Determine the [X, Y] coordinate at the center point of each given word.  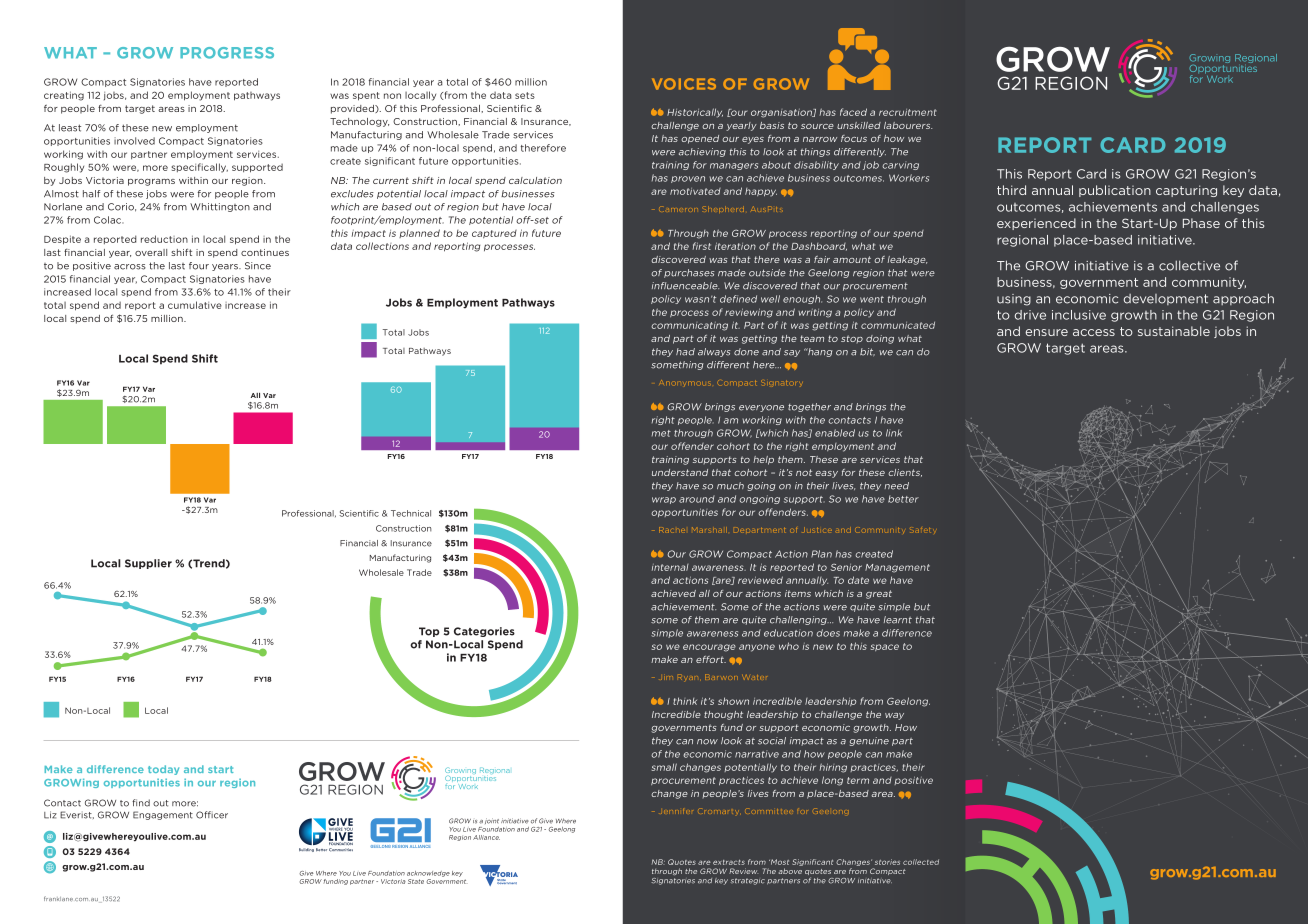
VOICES [684, 84]
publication [1115, 191]
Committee [769, 811]
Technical [411, 513]
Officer [212, 815]
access [1094, 332]
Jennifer [677, 811]
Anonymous [685, 383]
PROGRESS [227, 53]
